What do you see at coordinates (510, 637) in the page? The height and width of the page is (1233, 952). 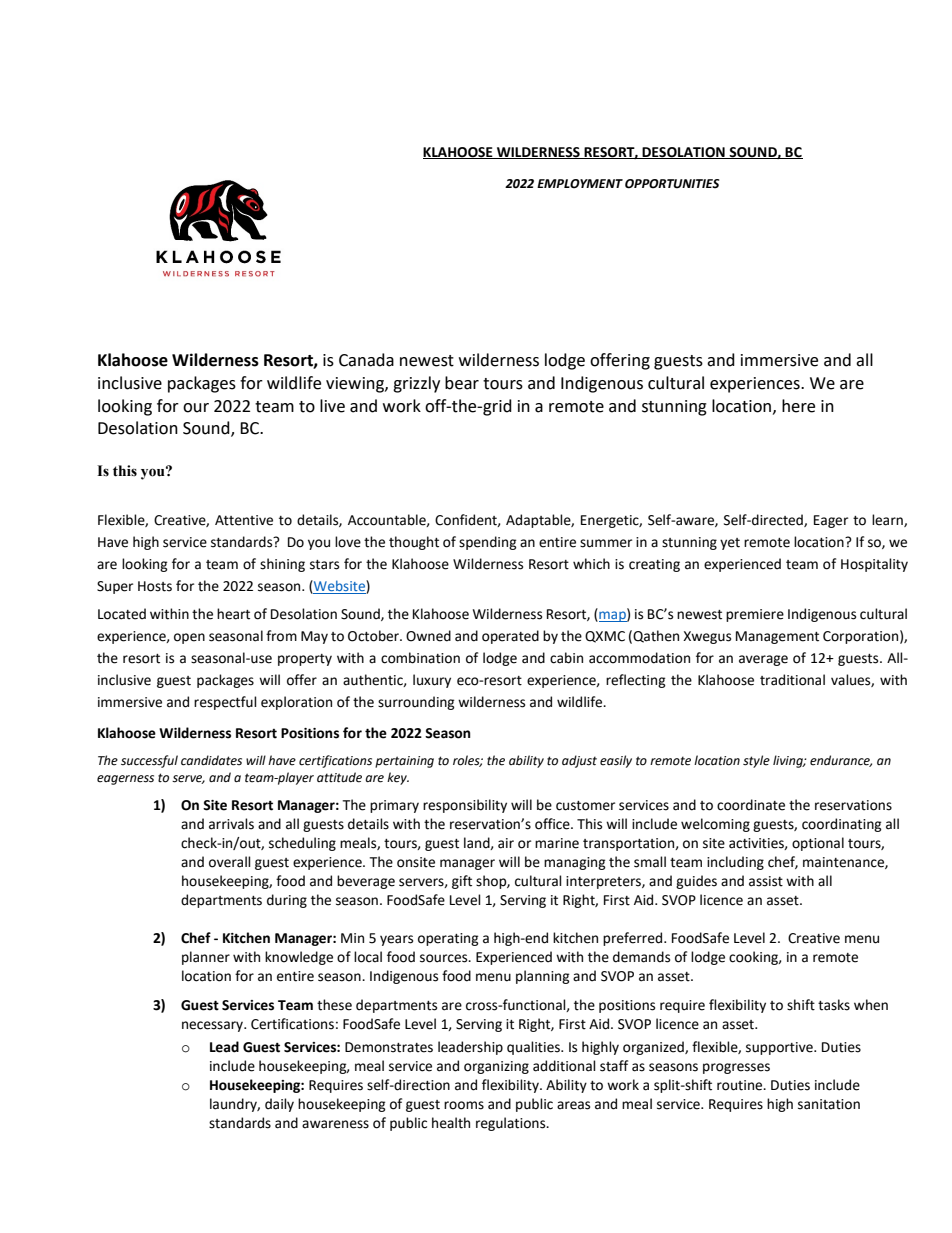 I see `operated` at bounding box center [510, 637].
